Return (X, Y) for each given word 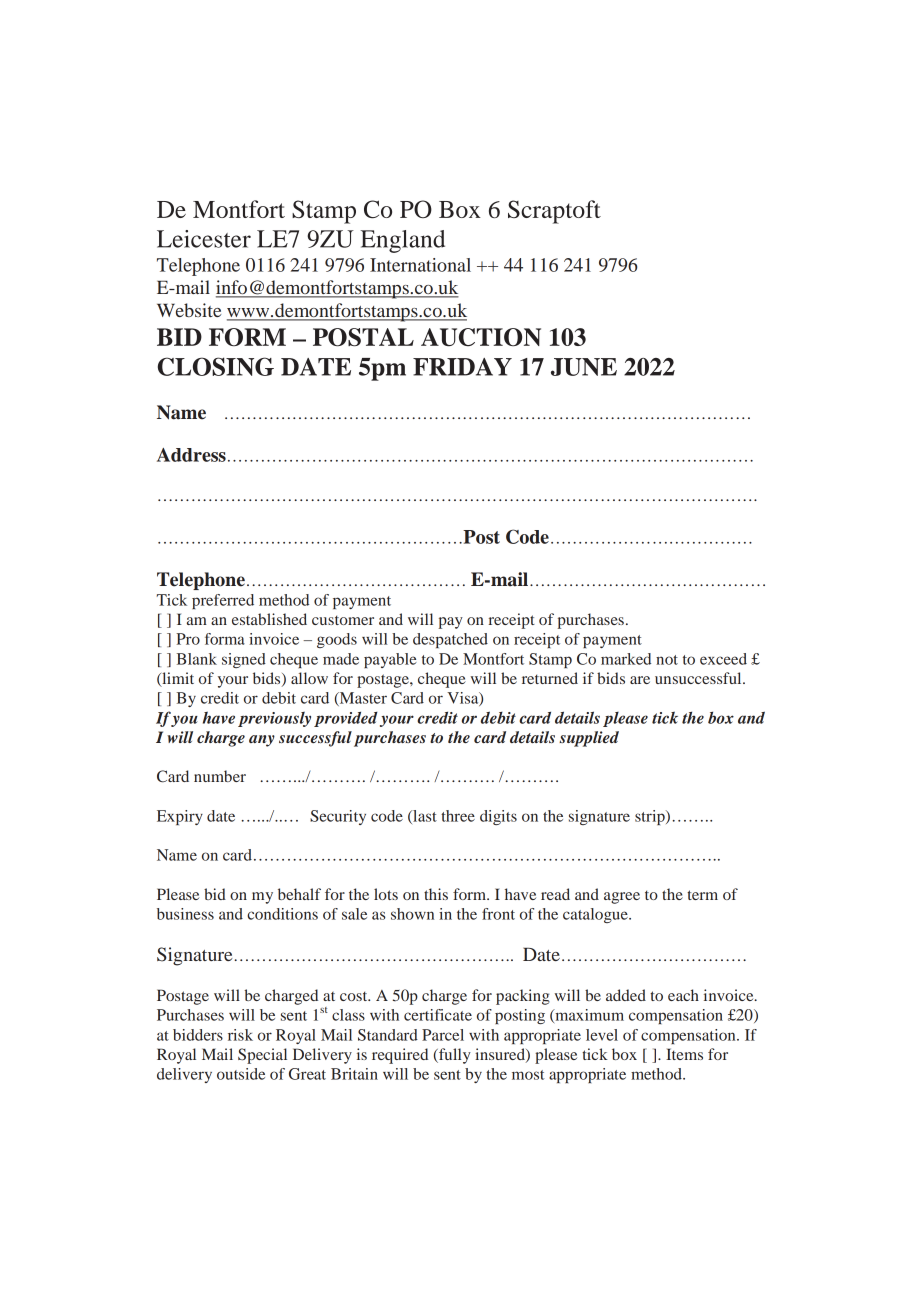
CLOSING (216, 366)
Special (262, 1056)
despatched (450, 640)
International (420, 265)
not (667, 660)
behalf (299, 894)
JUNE (584, 367)
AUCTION (481, 337)
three (458, 816)
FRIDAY (462, 367)
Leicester (204, 239)
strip (651, 817)
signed (244, 660)
